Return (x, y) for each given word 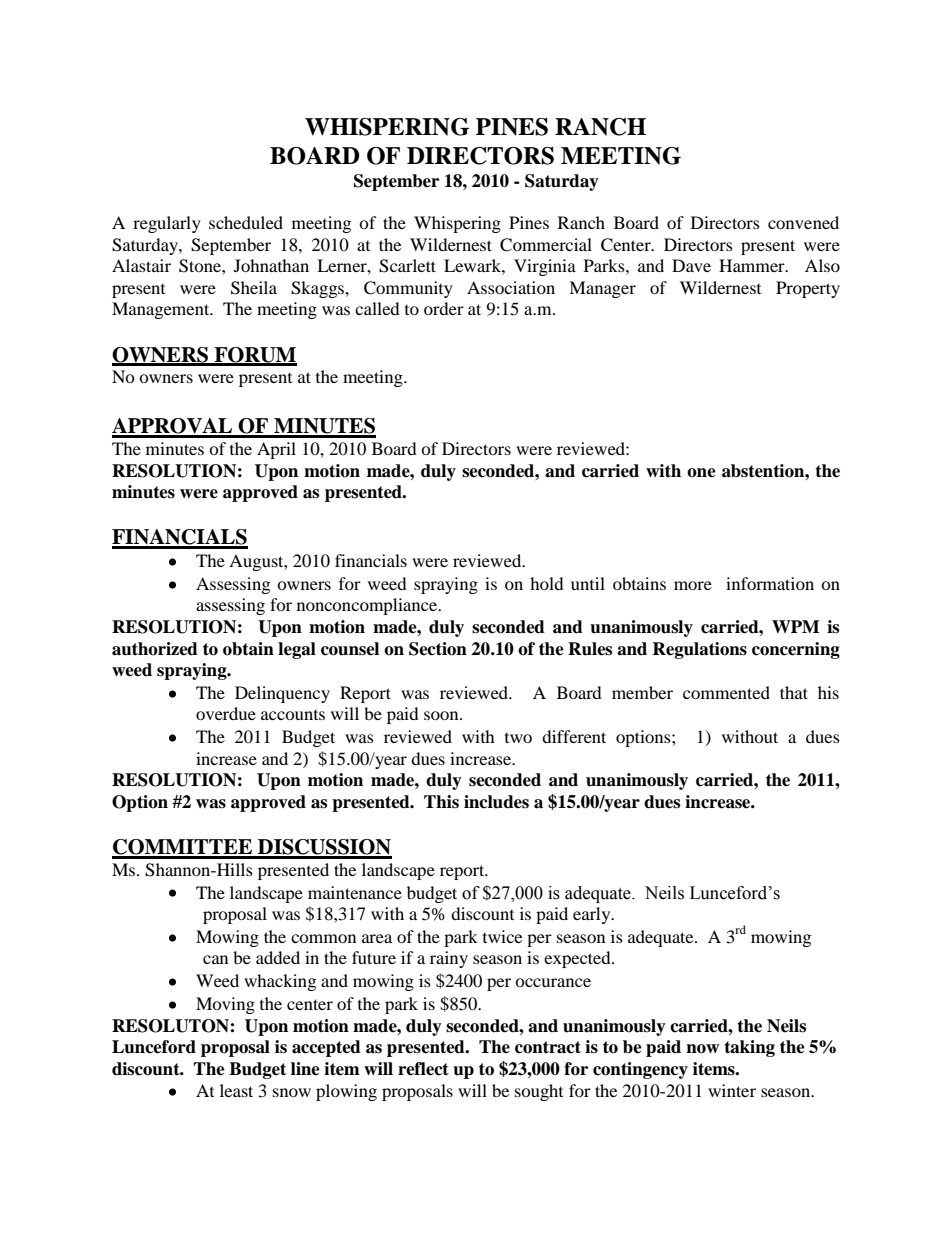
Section (438, 649)
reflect (423, 1069)
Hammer (753, 265)
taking (749, 1048)
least (236, 1090)
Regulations (699, 650)
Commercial (546, 245)
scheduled (246, 222)
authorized (155, 649)
